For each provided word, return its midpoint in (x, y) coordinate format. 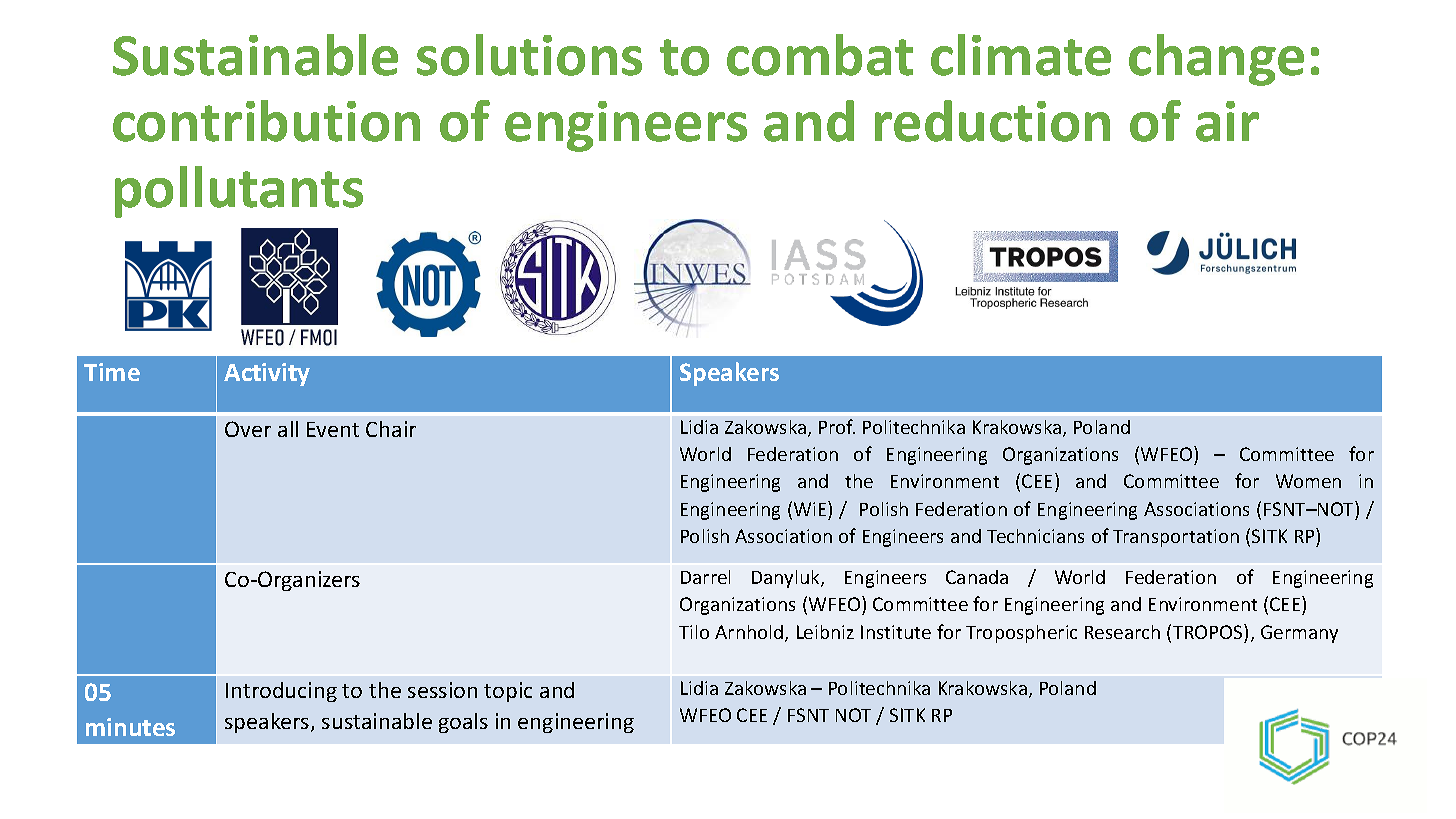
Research (1122, 632)
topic (508, 692)
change (1216, 60)
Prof (837, 426)
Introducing (281, 692)
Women (1308, 481)
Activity (267, 374)
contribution (266, 121)
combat (820, 55)
